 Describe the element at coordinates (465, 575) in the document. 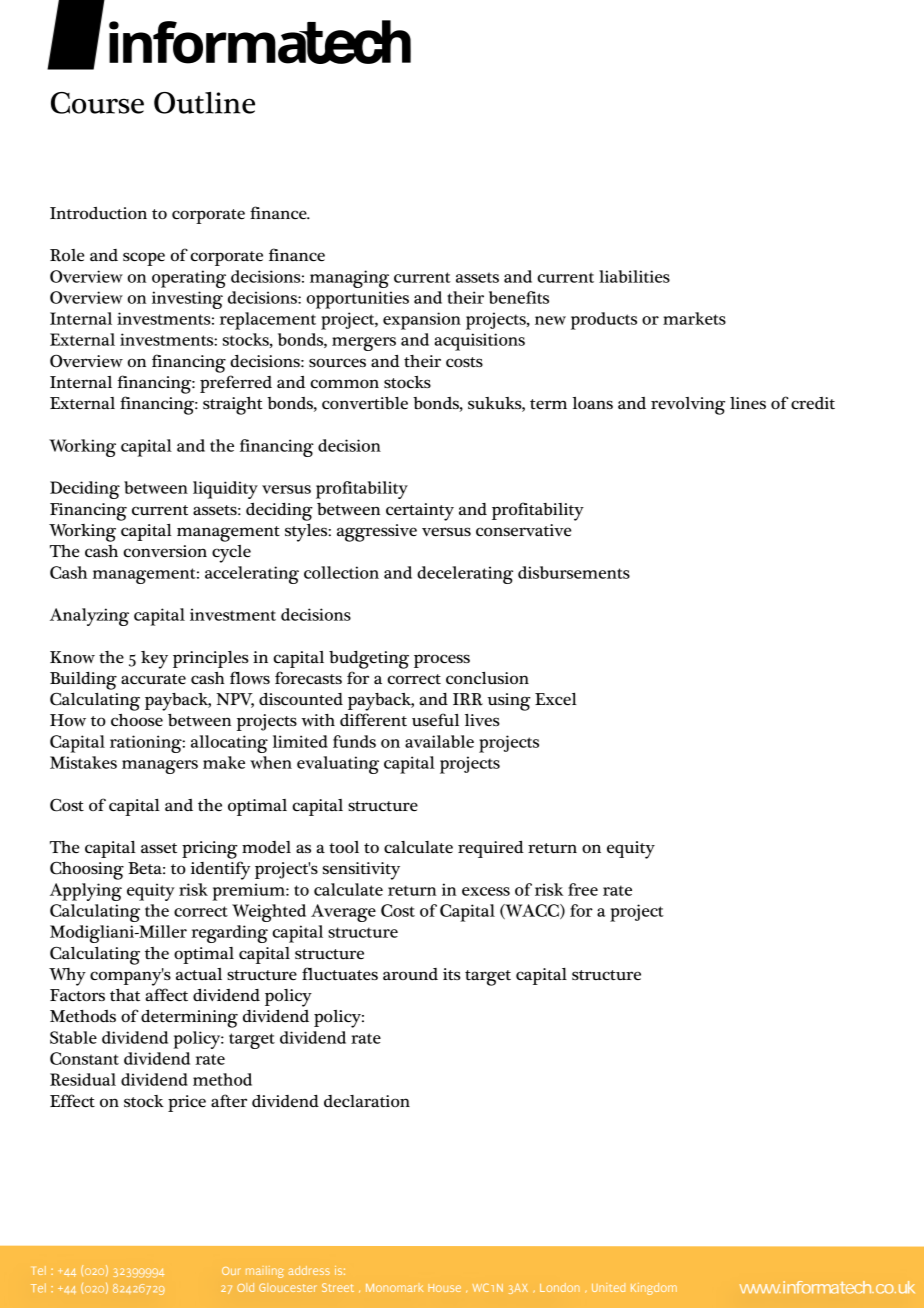

I see `decelerating` at that location.
